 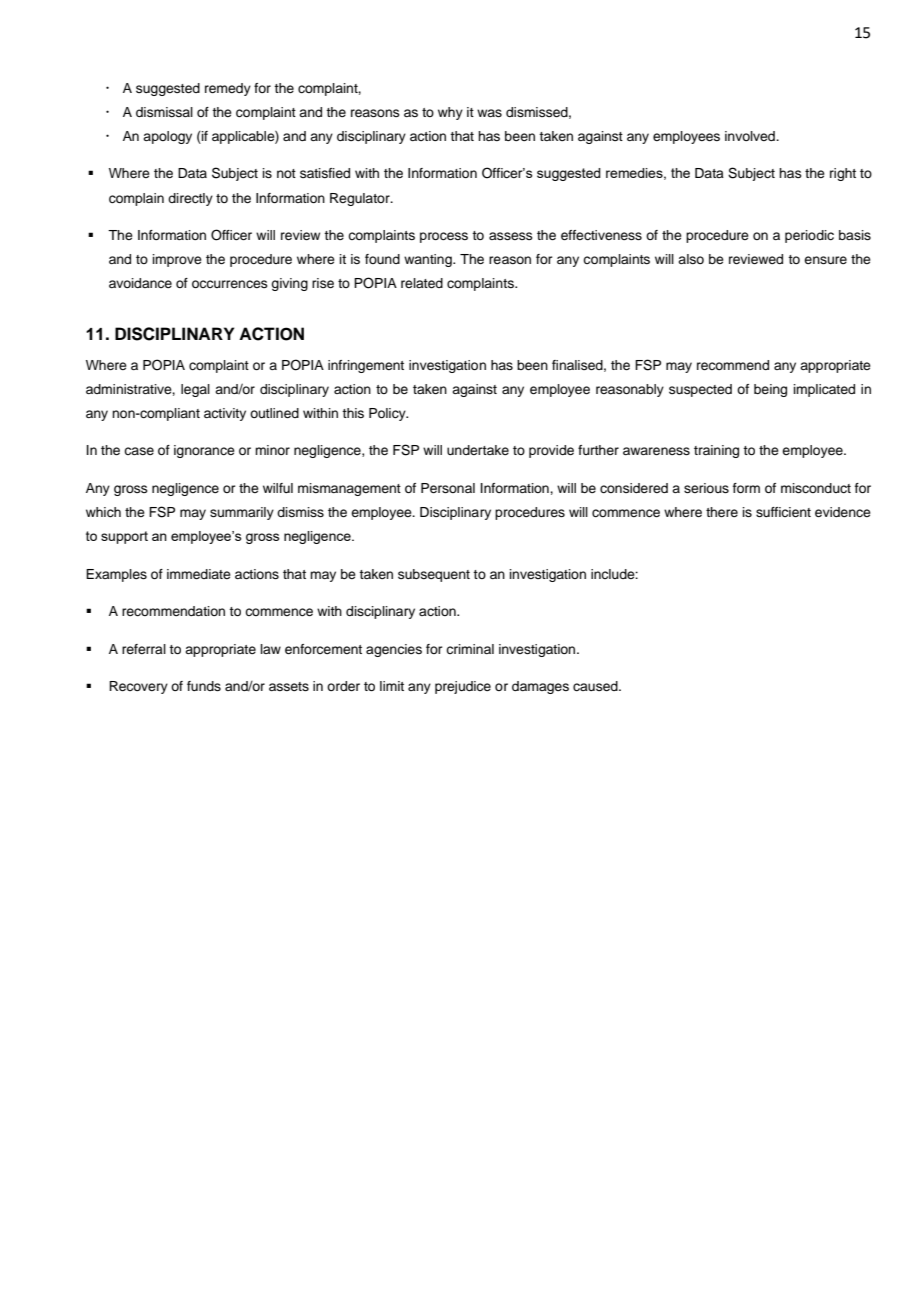 What do you see at coordinates (204, 686) in the document?
I see `funds` at bounding box center [204, 686].
